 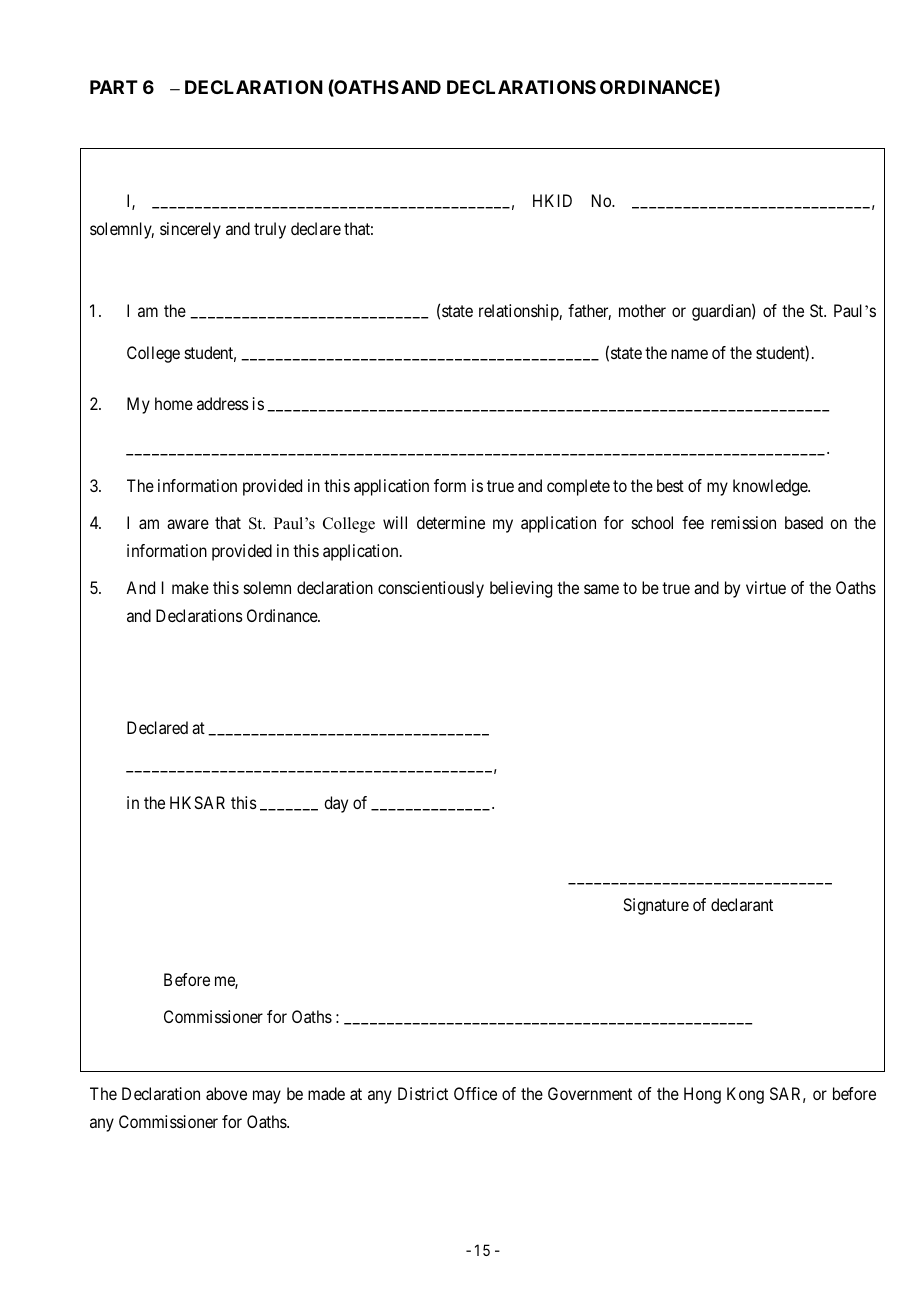 I want to click on mother, so click(x=642, y=310).
